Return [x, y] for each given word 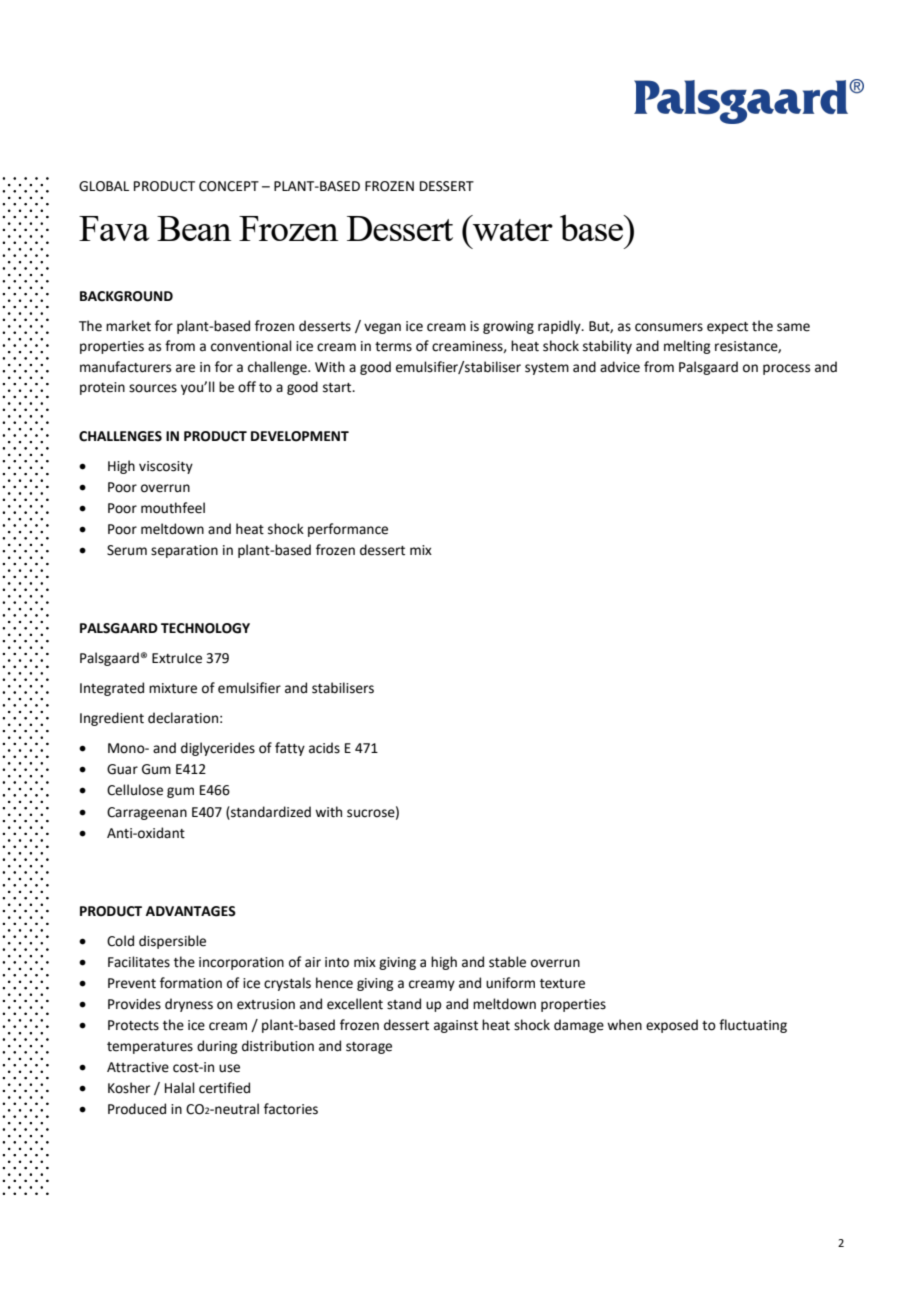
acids [324, 748]
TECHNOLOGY [205, 628]
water [512, 228]
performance [348, 530]
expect [727, 328]
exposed [672, 1026]
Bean [194, 228]
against [456, 1026]
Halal [180, 1088]
